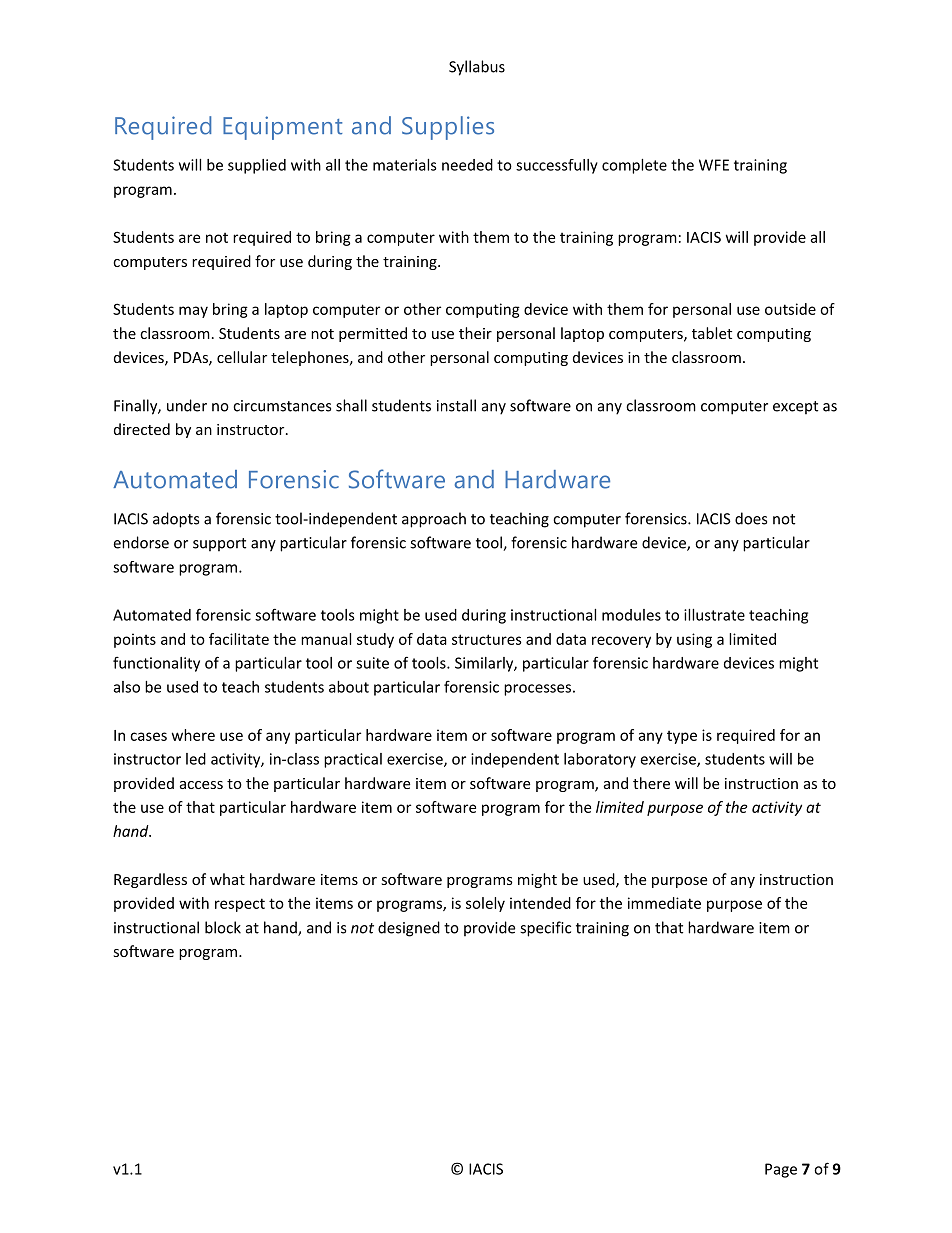  Describe the element at coordinates (242, 357) in the screenshot. I see `cellular` at that location.
